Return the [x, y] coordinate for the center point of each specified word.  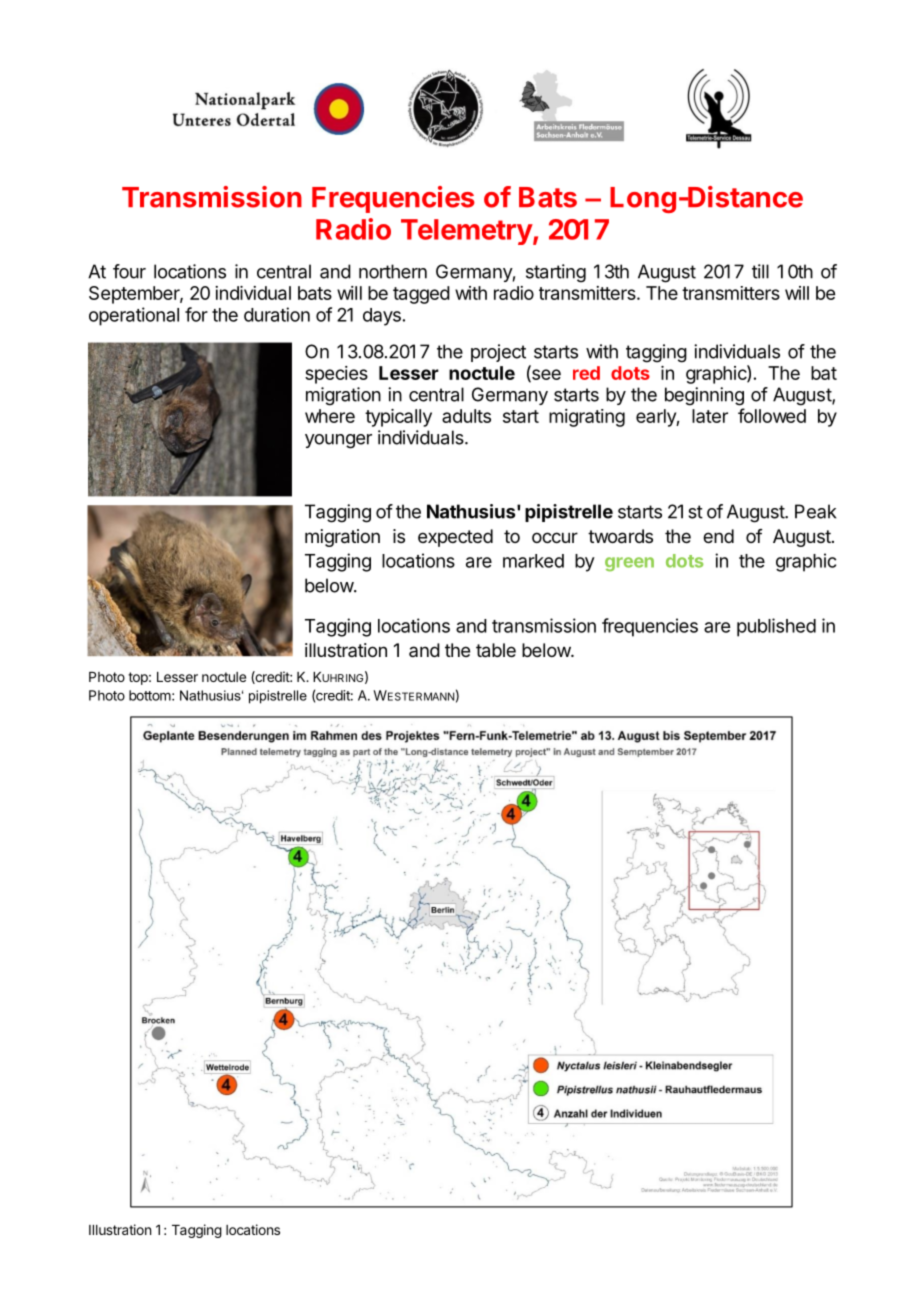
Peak [815, 511]
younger [338, 441]
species [336, 375]
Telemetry [467, 232]
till [760, 271]
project [498, 353]
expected [455, 538]
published [776, 627]
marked [533, 561]
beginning [704, 396]
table [496, 650]
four [129, 271]
